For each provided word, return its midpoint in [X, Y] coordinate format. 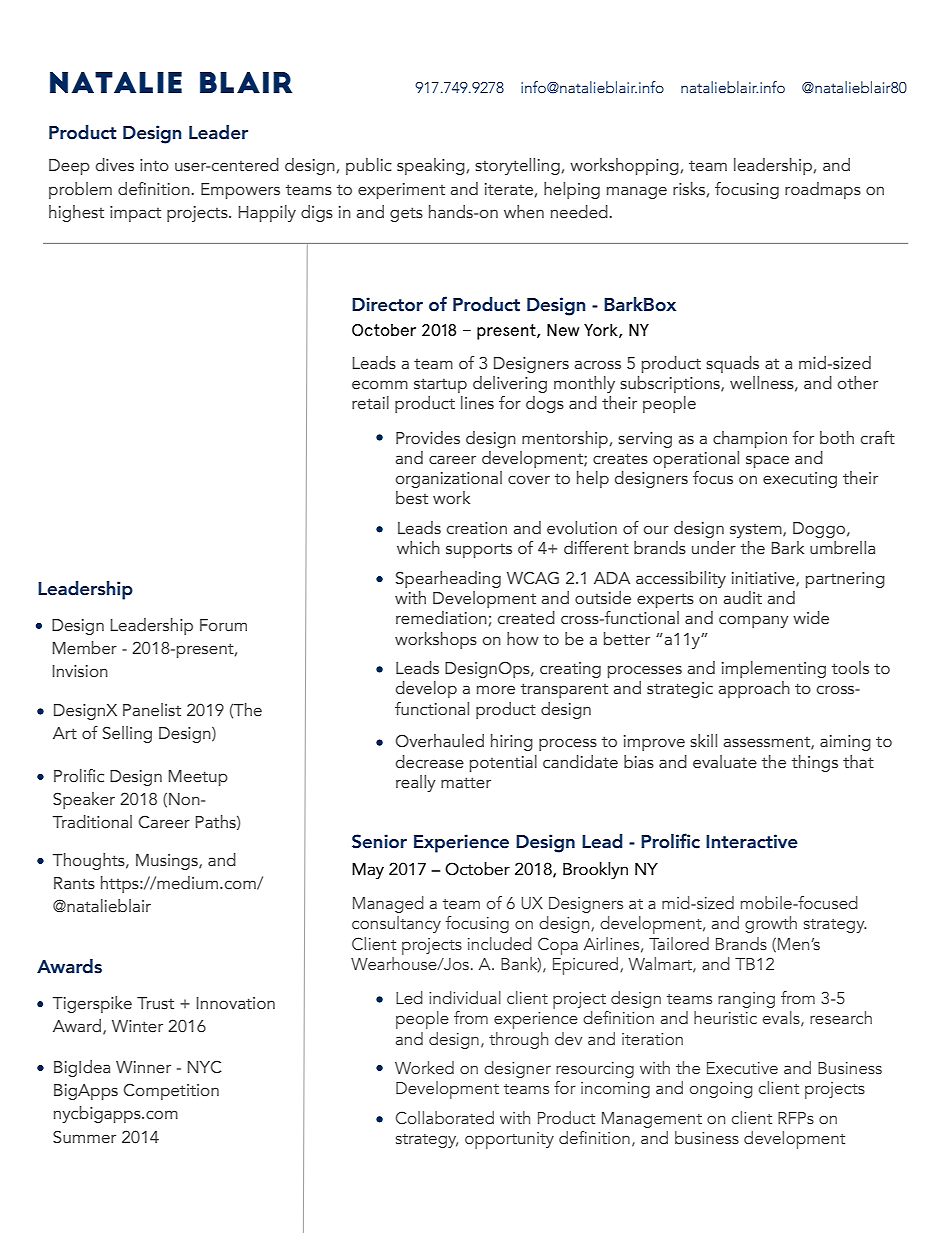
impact [135, 214]
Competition [171, 1091]
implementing [774, 669]
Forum [223, 625]
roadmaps [823, 190]
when [524, 212]
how [523, 638]
